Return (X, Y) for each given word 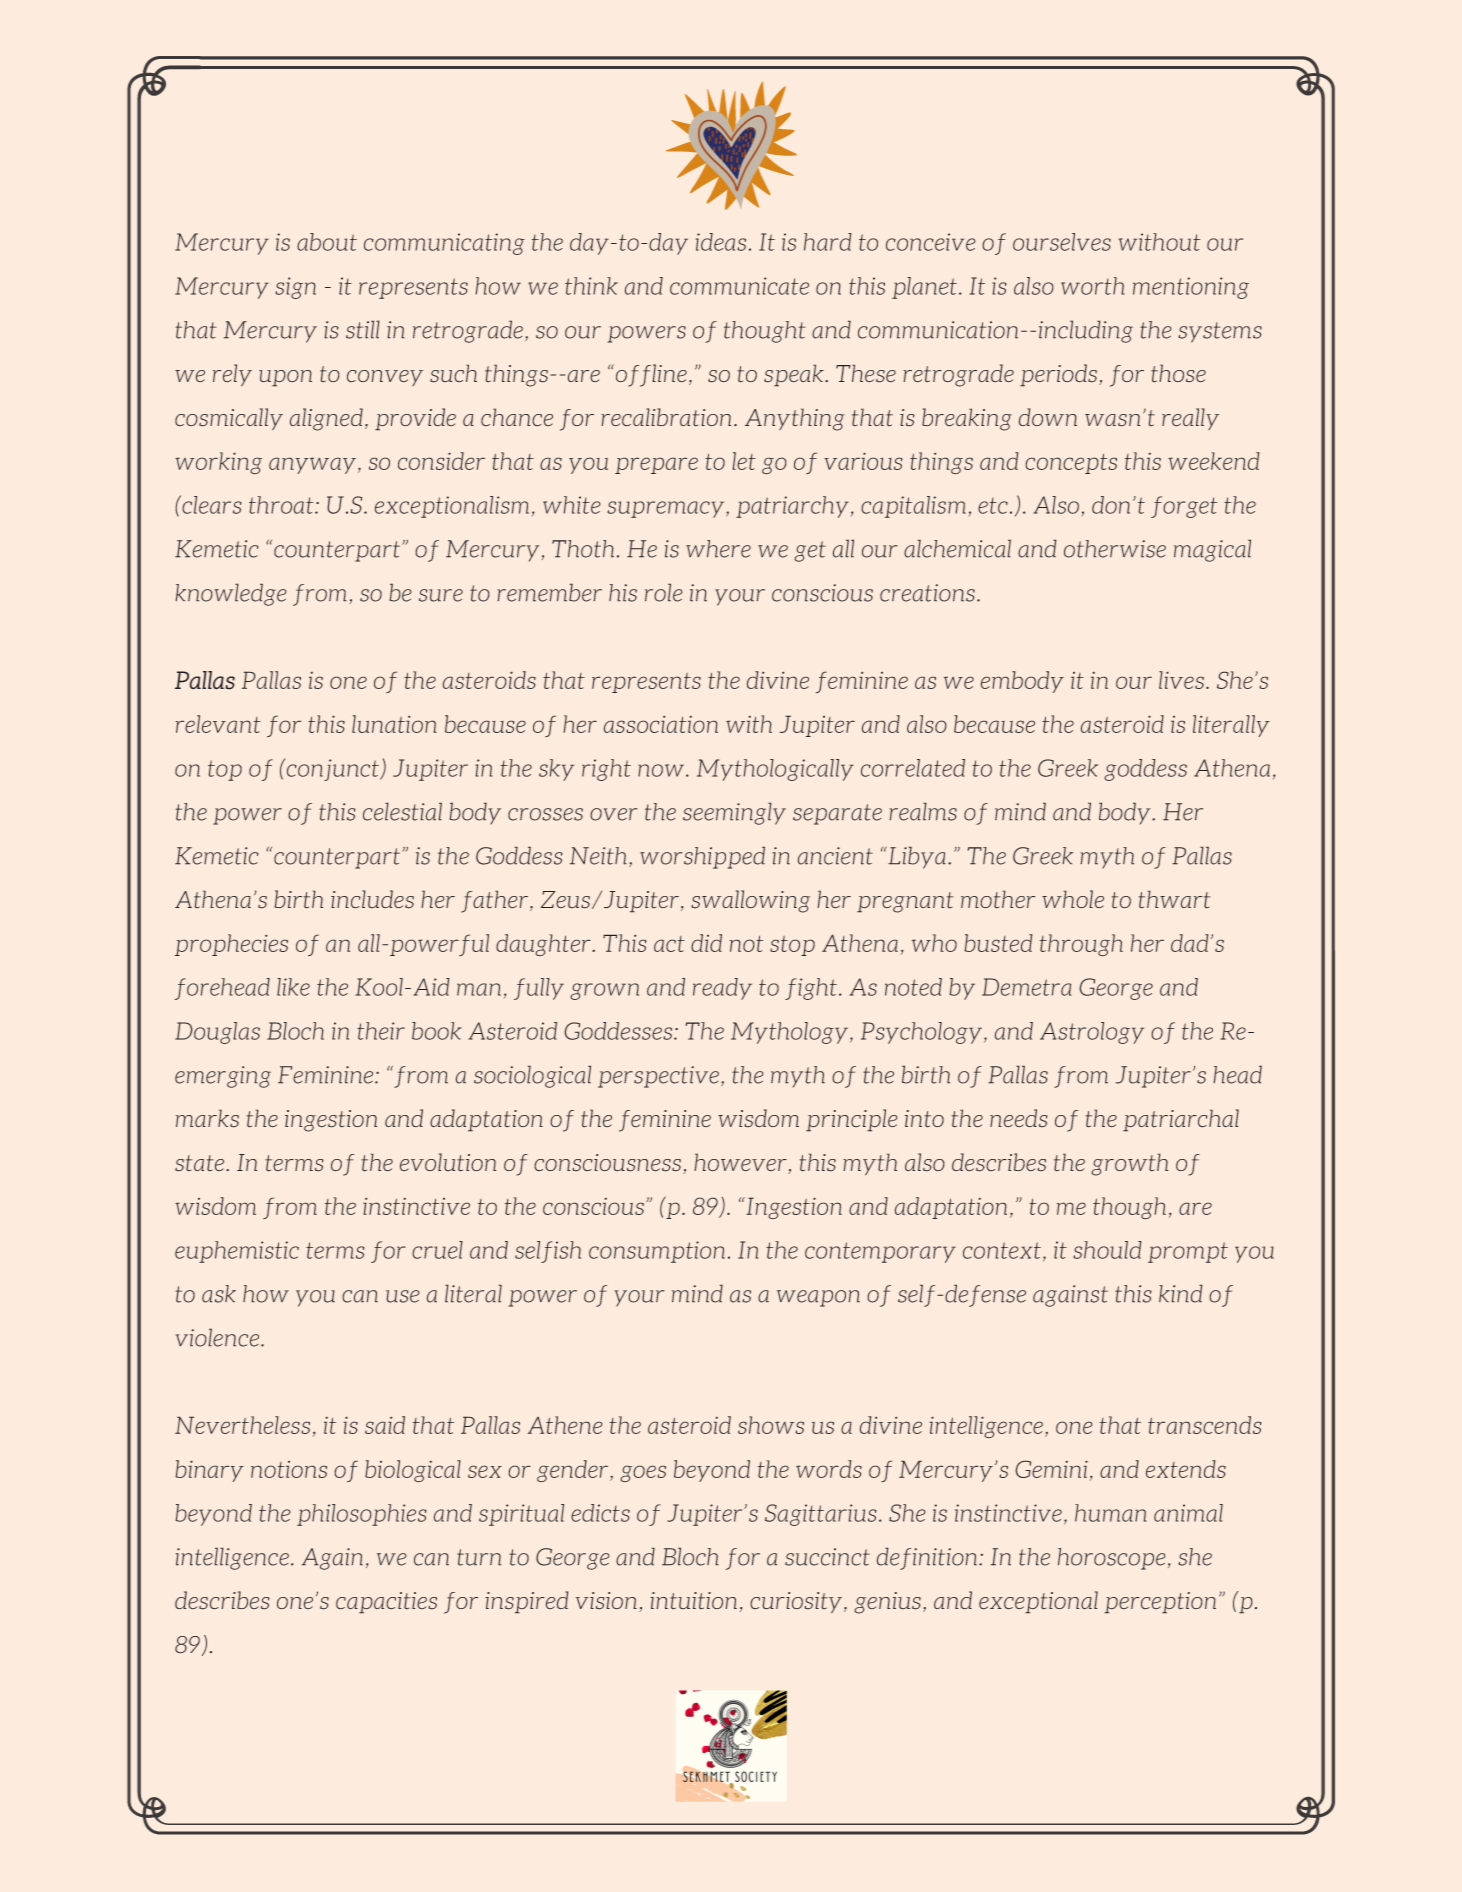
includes (372, 899)
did (706, 943)
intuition (693, 1601)
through (1081, 945)
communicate (739, 286)
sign (295, 288)
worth (1093, 286)
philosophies (362, 1515)
